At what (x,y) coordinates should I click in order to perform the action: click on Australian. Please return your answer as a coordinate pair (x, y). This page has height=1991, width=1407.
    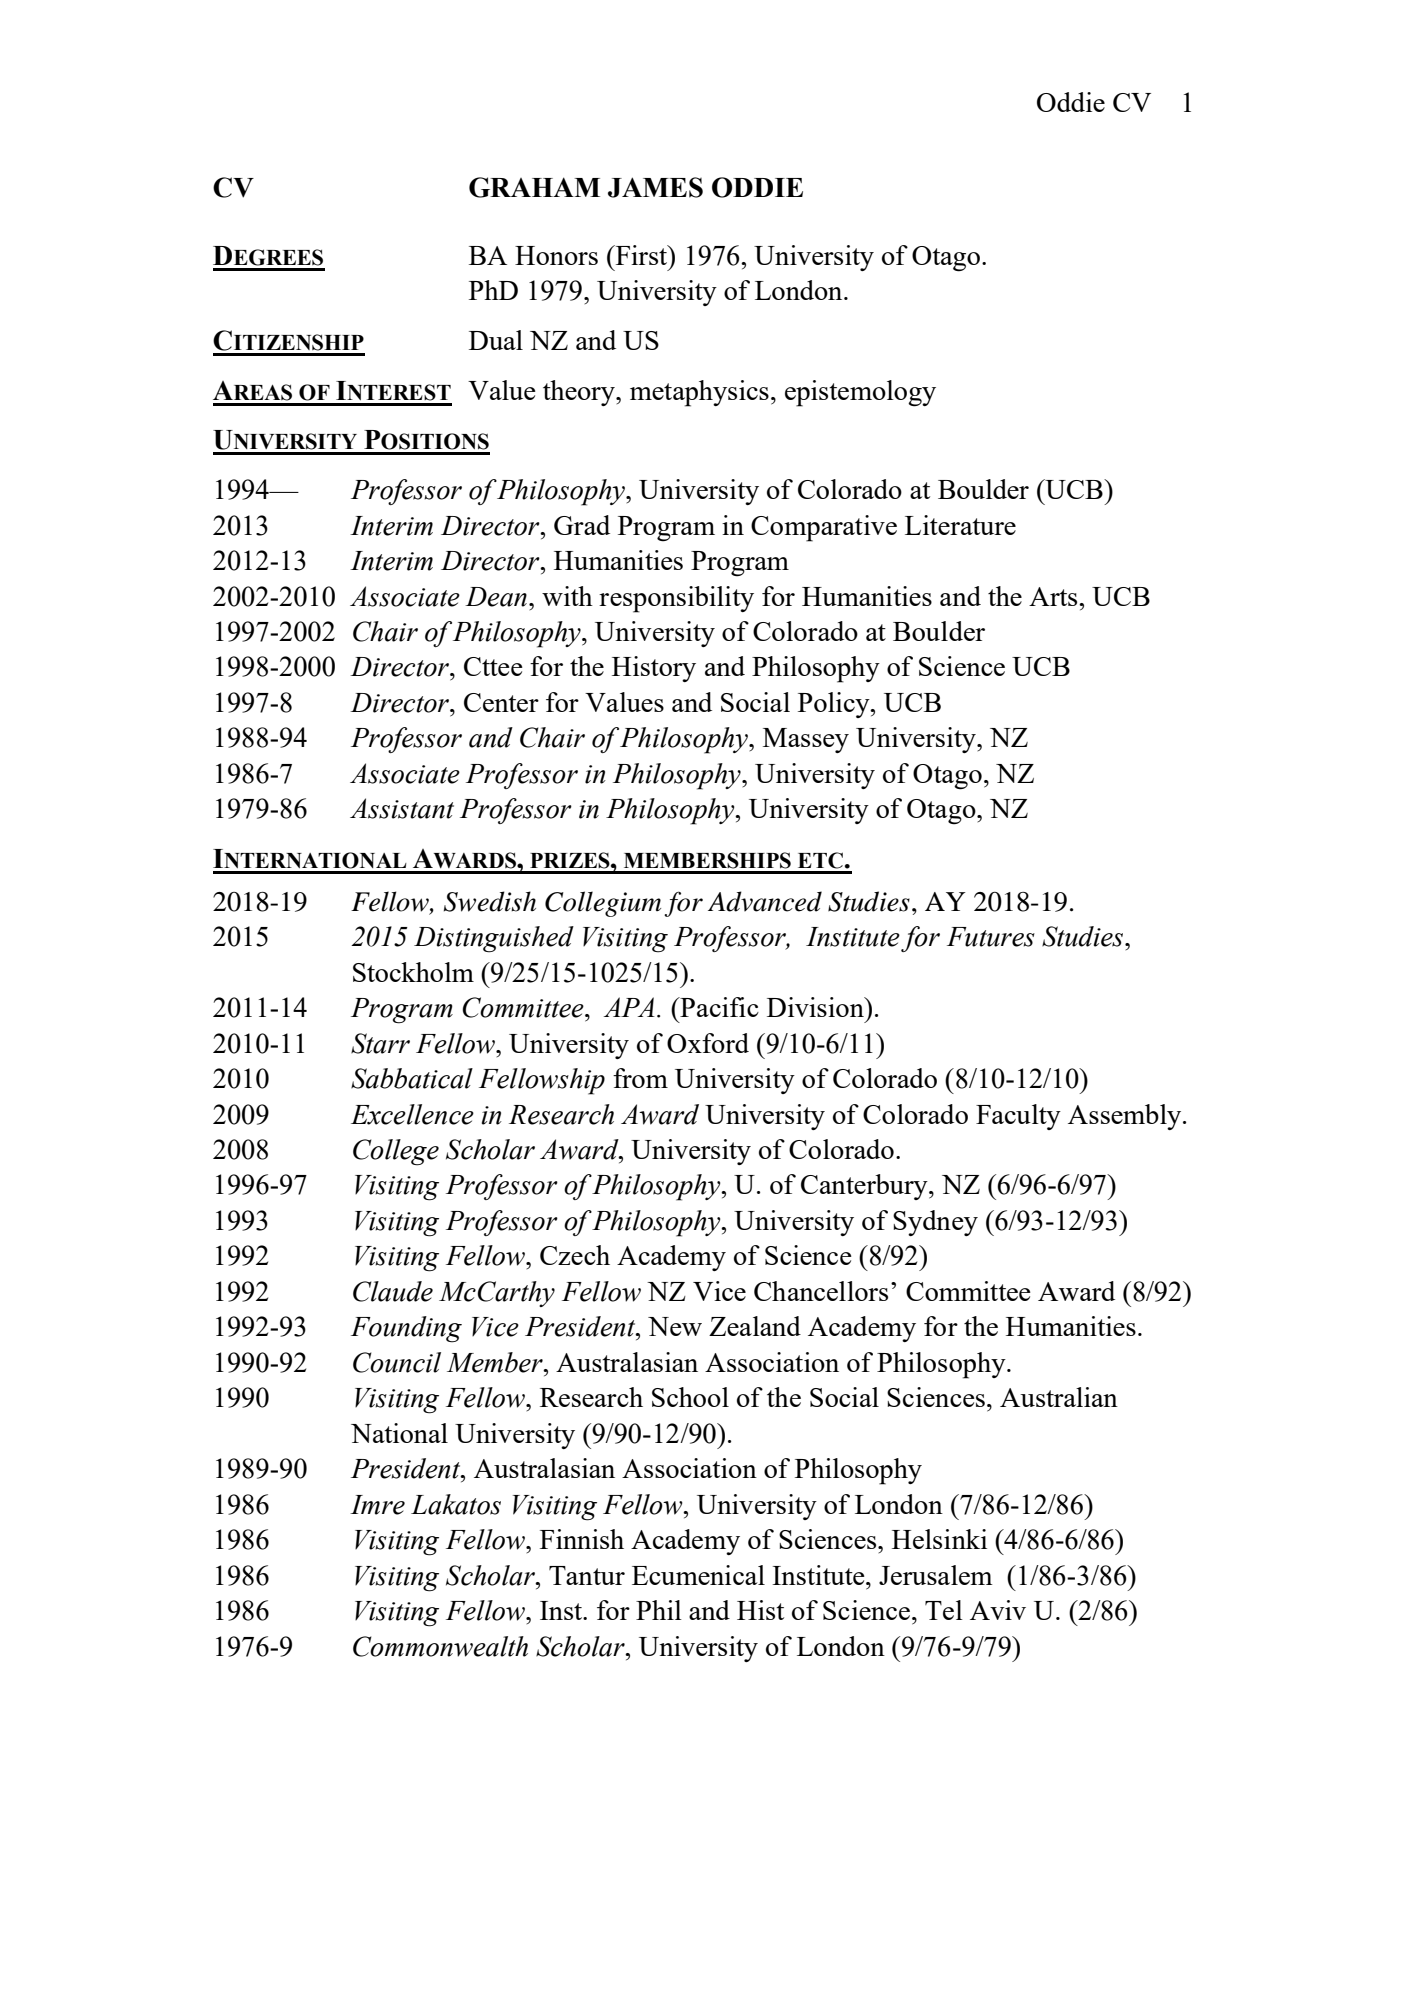
    Looking at the image, I should click on (1059, 1397).
